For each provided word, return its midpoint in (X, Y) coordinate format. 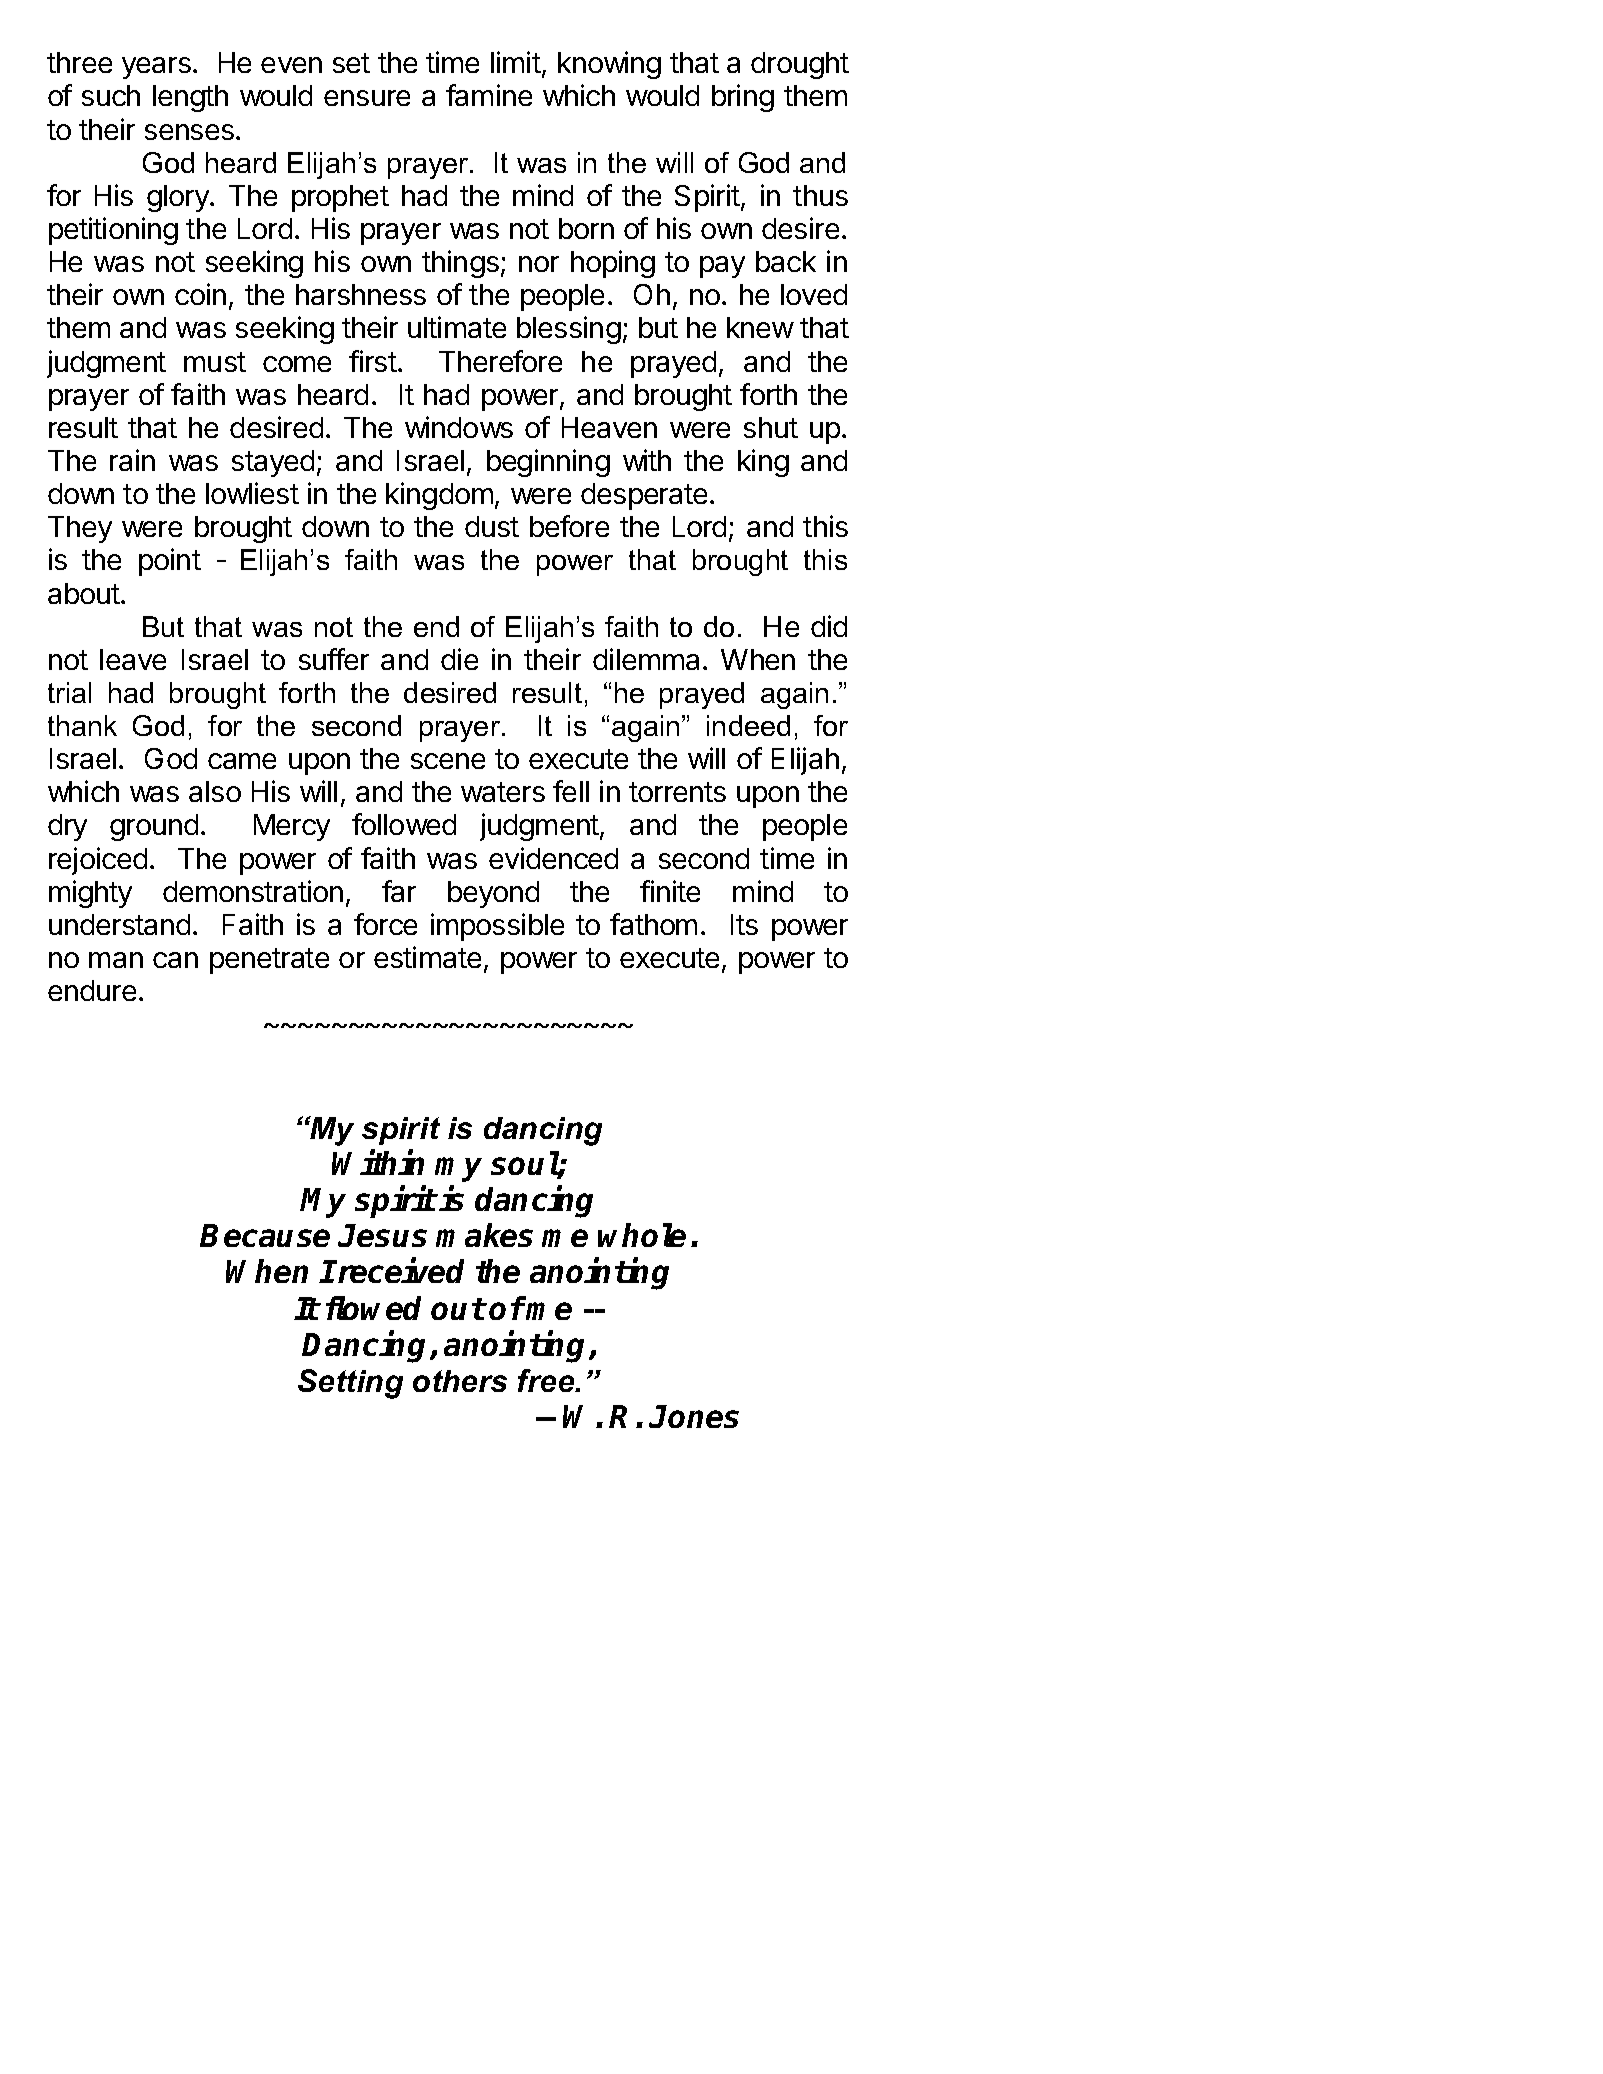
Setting (350, 1384)
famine (489, 95)
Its (744, 924)
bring (743, 98)
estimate (427, 957)
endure (92, 990)
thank (82, 725)
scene (448, 761)
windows (459, 427)
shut (771, 427)
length (190, 98)
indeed (748, 725)
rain (132, 460)
